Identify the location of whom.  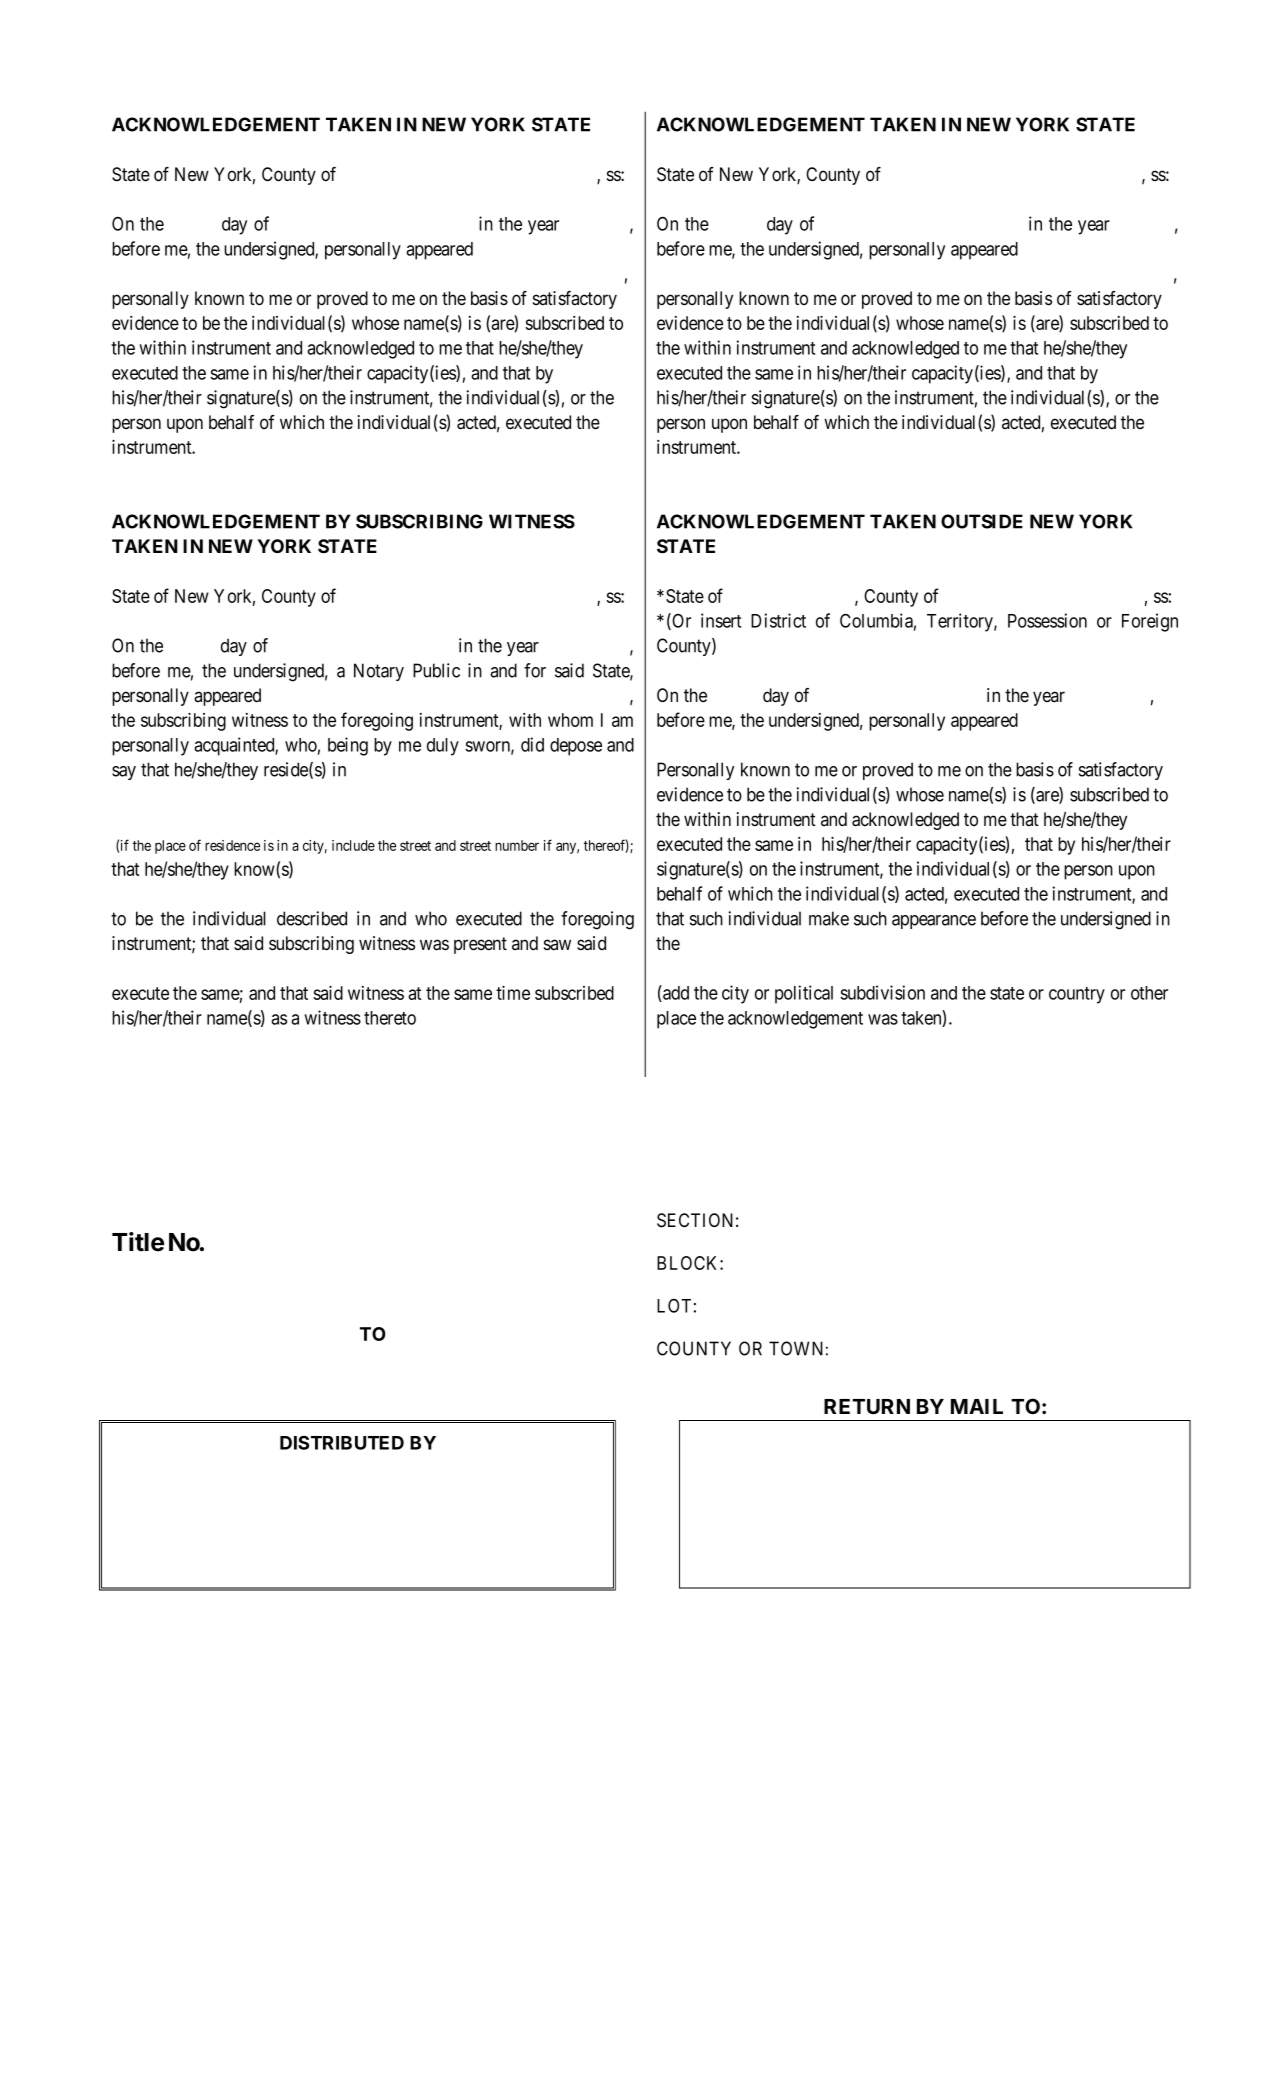
(570, 720).
